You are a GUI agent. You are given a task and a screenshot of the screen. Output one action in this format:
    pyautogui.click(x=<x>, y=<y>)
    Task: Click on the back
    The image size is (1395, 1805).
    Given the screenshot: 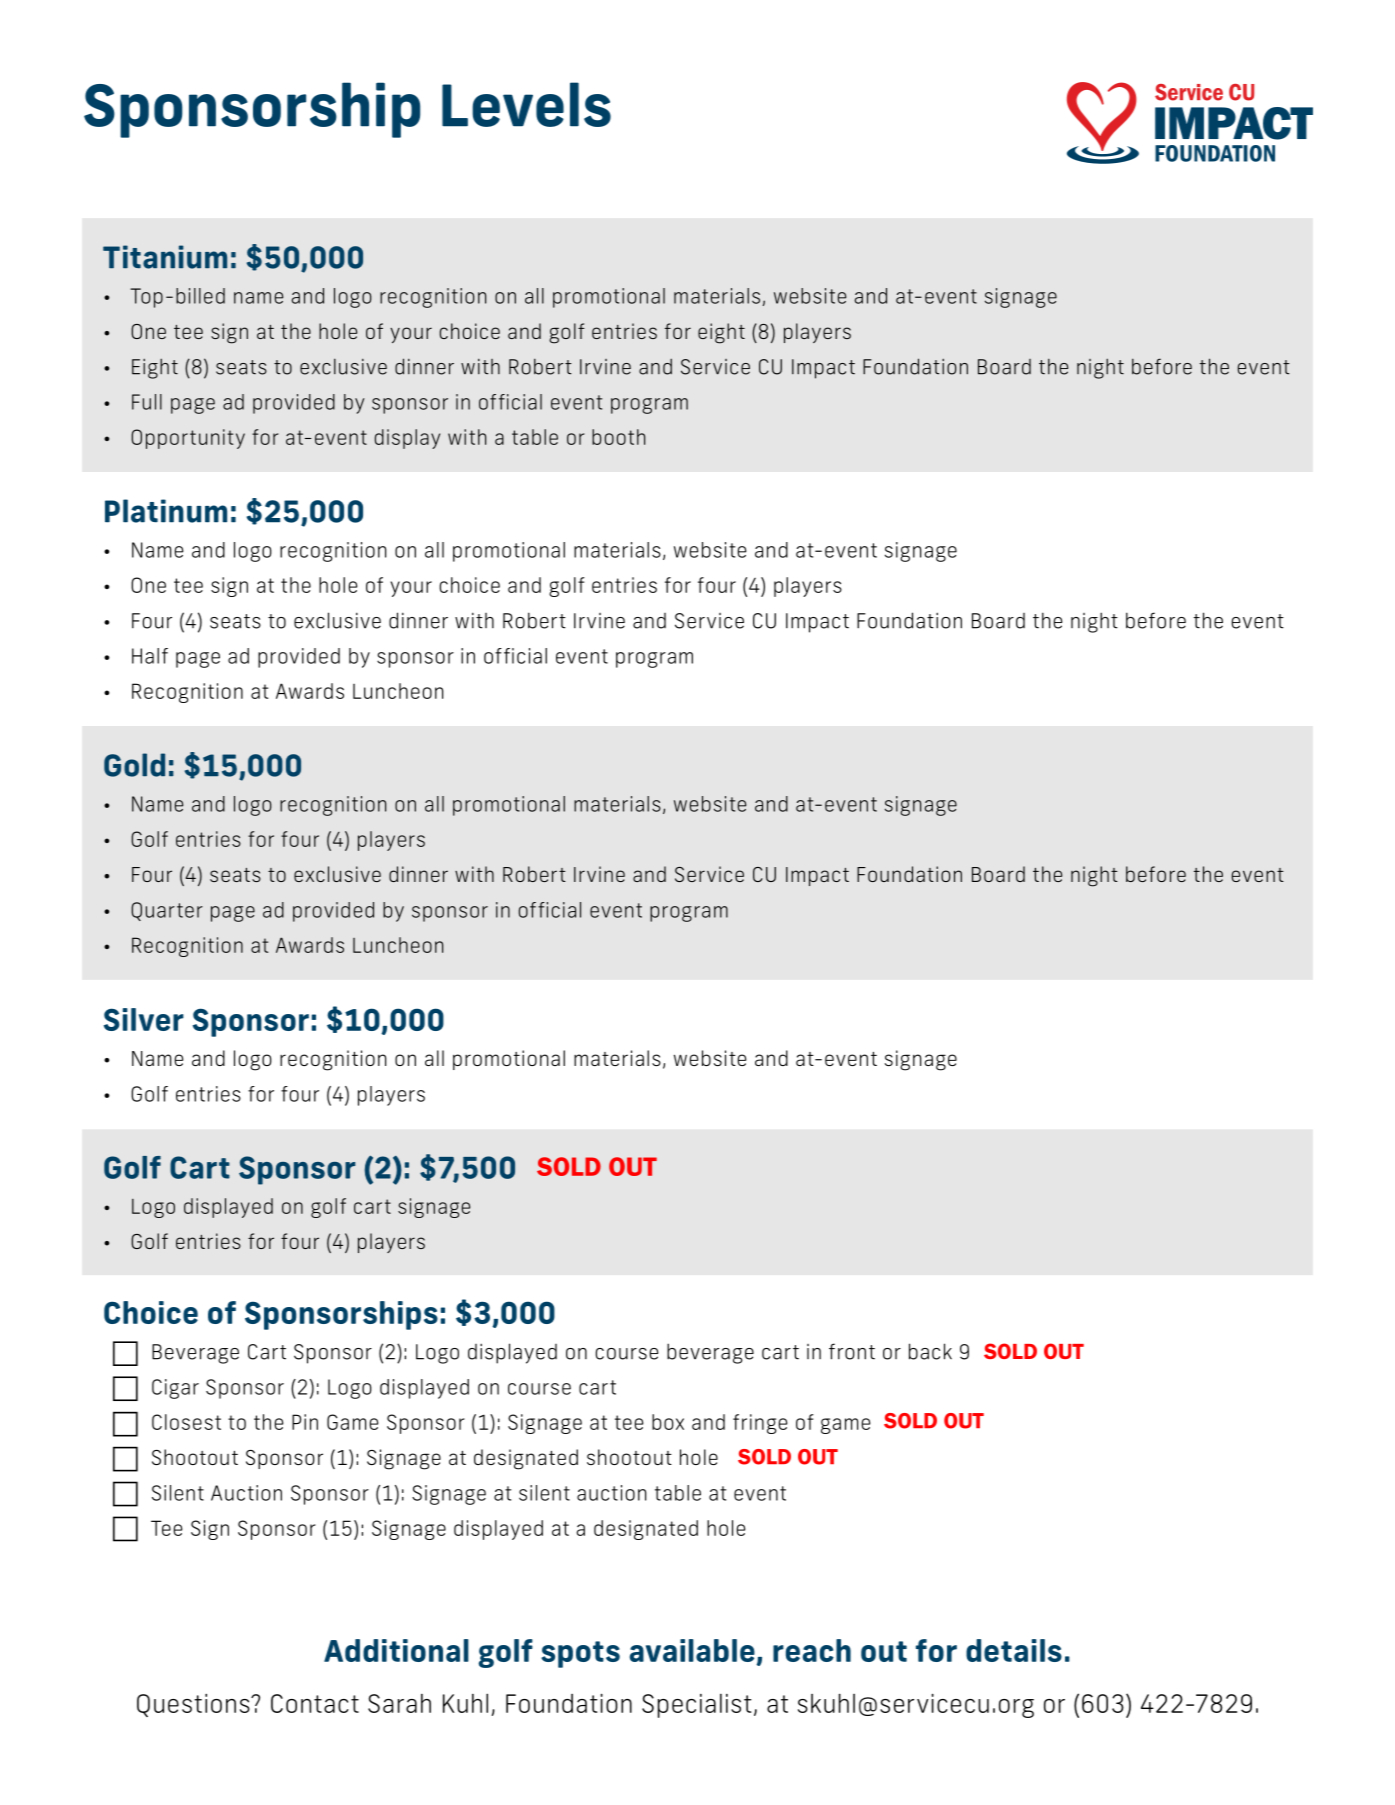 What is the action you would take?
    pyautogui.click(x=930, y=1351)
